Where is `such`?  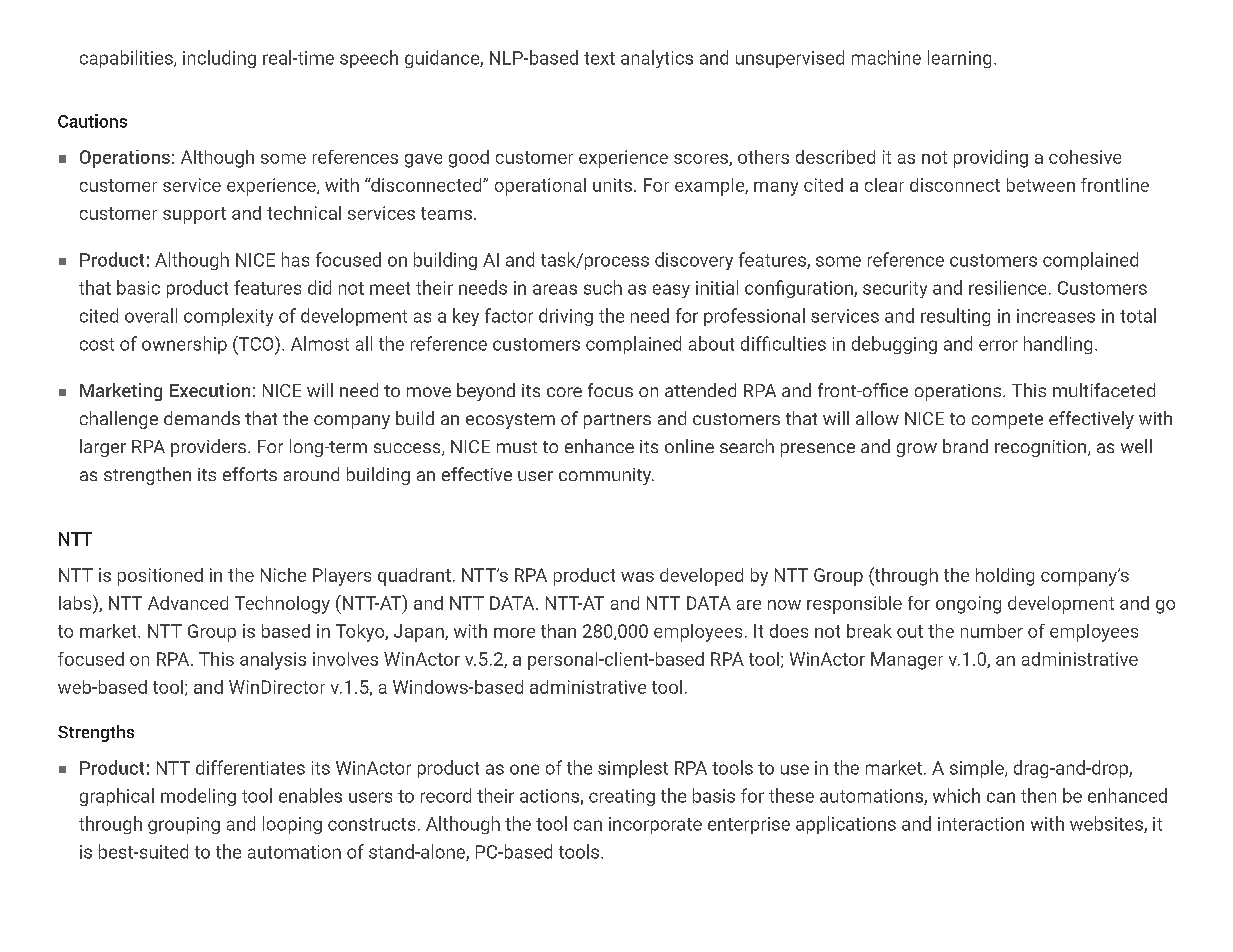
such is located at coordinates (603, 287).
